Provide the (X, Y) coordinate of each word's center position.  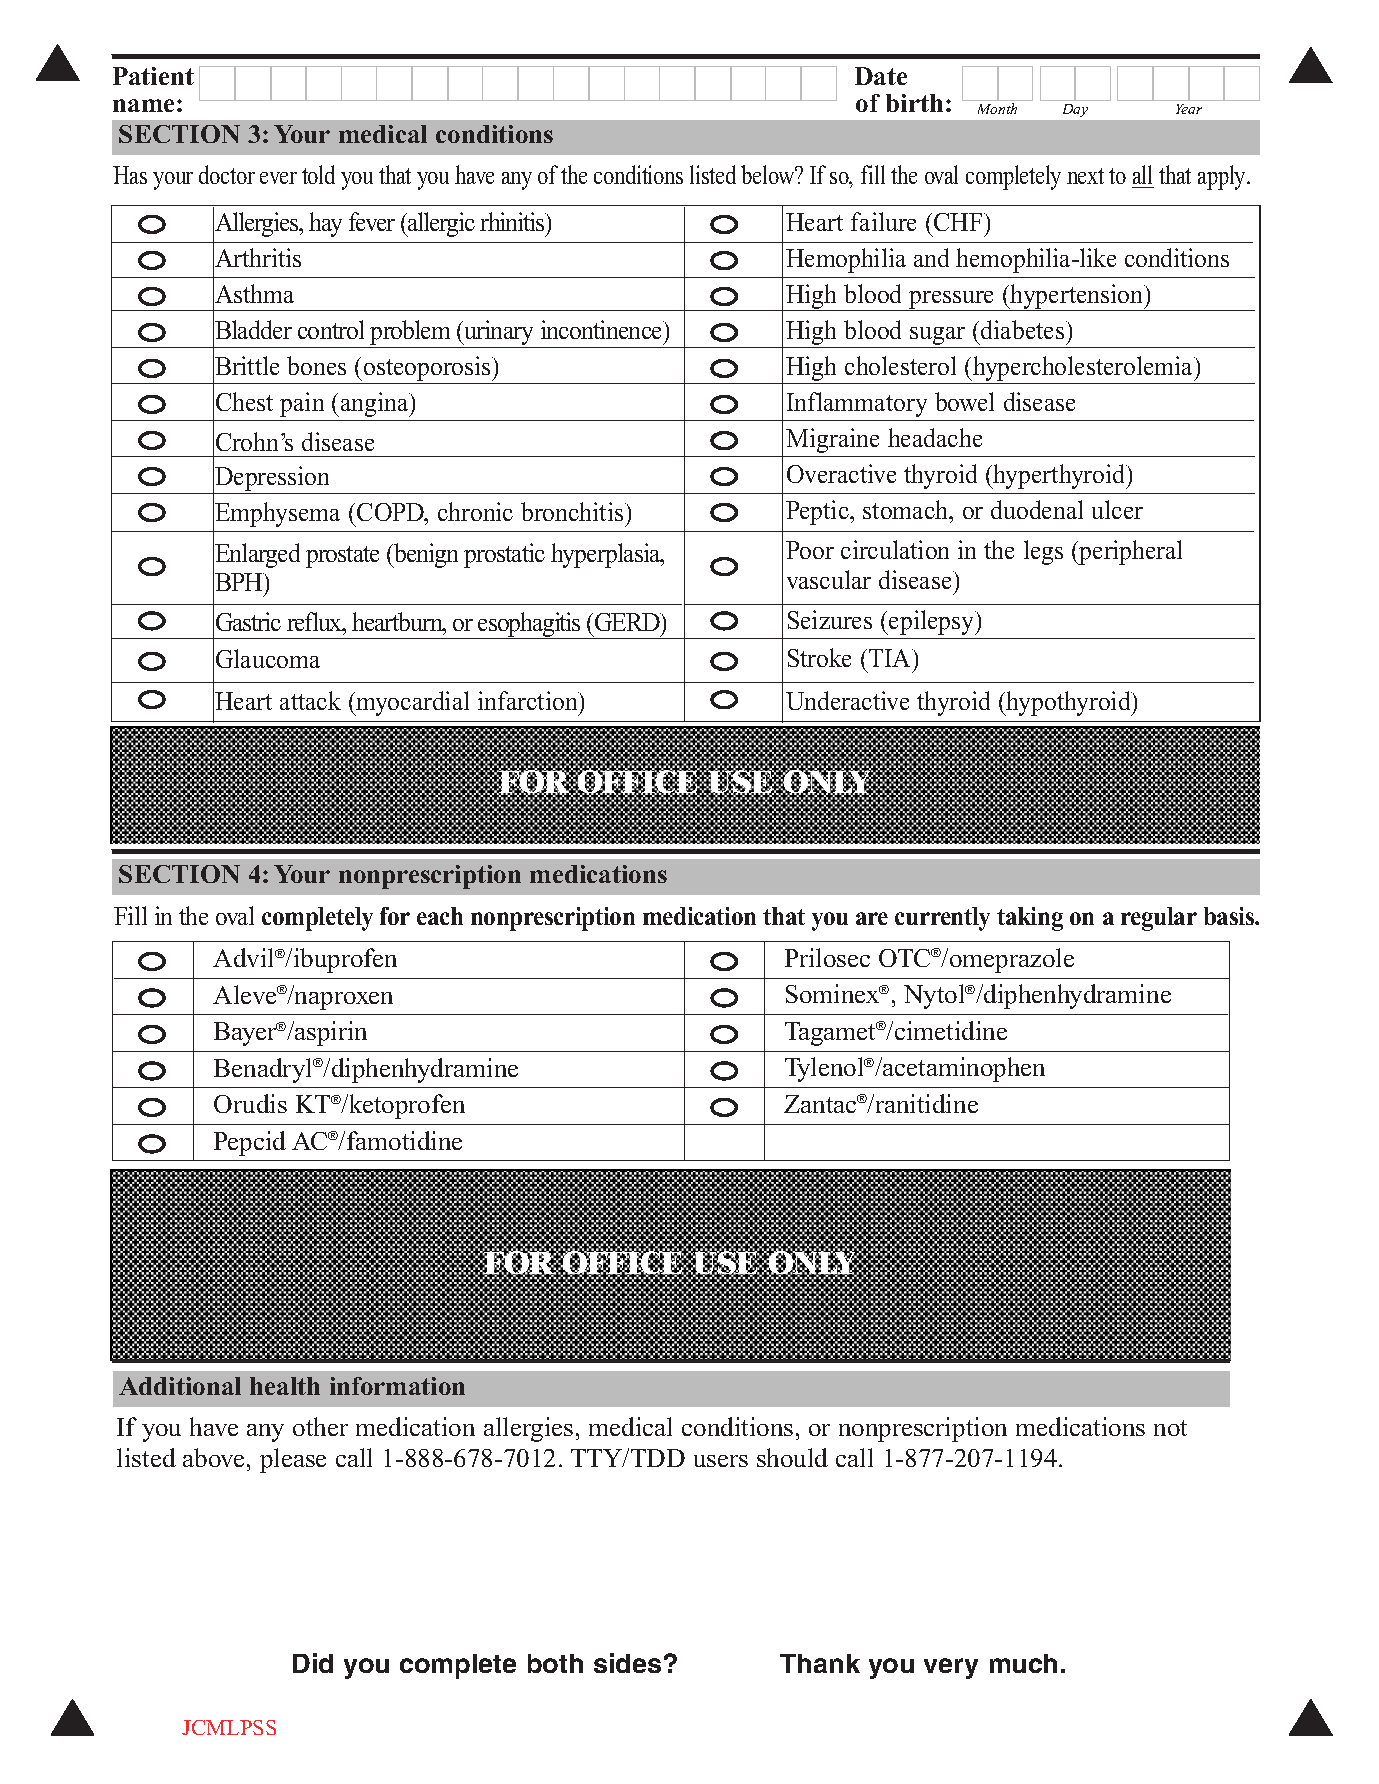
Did (313, 1663)
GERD (628, 622)
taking (1030, 919)
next (1085, 176)
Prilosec (827, 957)
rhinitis (513, 221)
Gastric (248, 621)
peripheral (1129, 552)
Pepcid (250, 1143)
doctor (227, 174)
